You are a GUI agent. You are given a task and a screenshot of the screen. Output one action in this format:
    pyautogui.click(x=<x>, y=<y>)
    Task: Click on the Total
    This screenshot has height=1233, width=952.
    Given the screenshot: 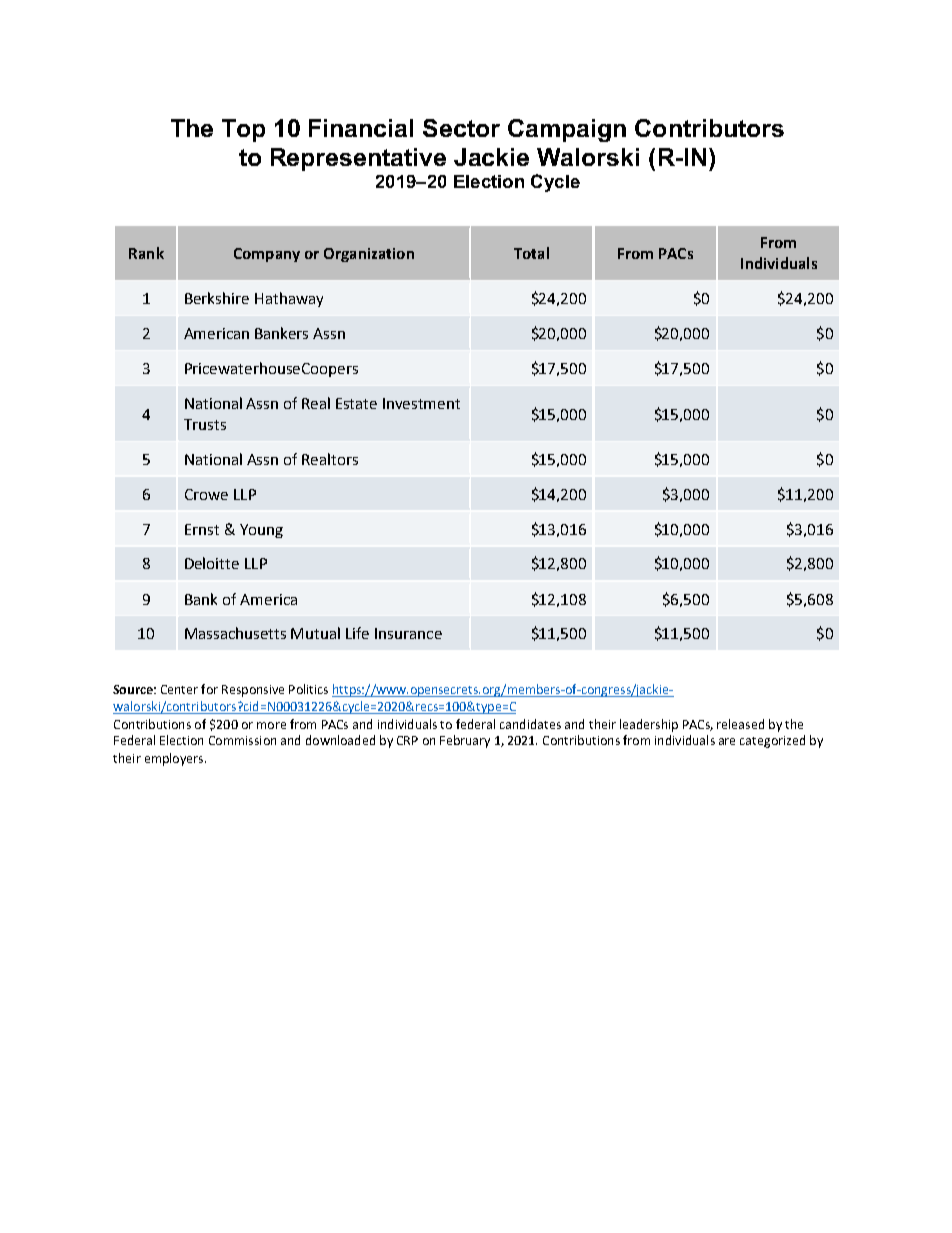 What is the action you would take?
    pyautogui.click(x=531, y=253)
